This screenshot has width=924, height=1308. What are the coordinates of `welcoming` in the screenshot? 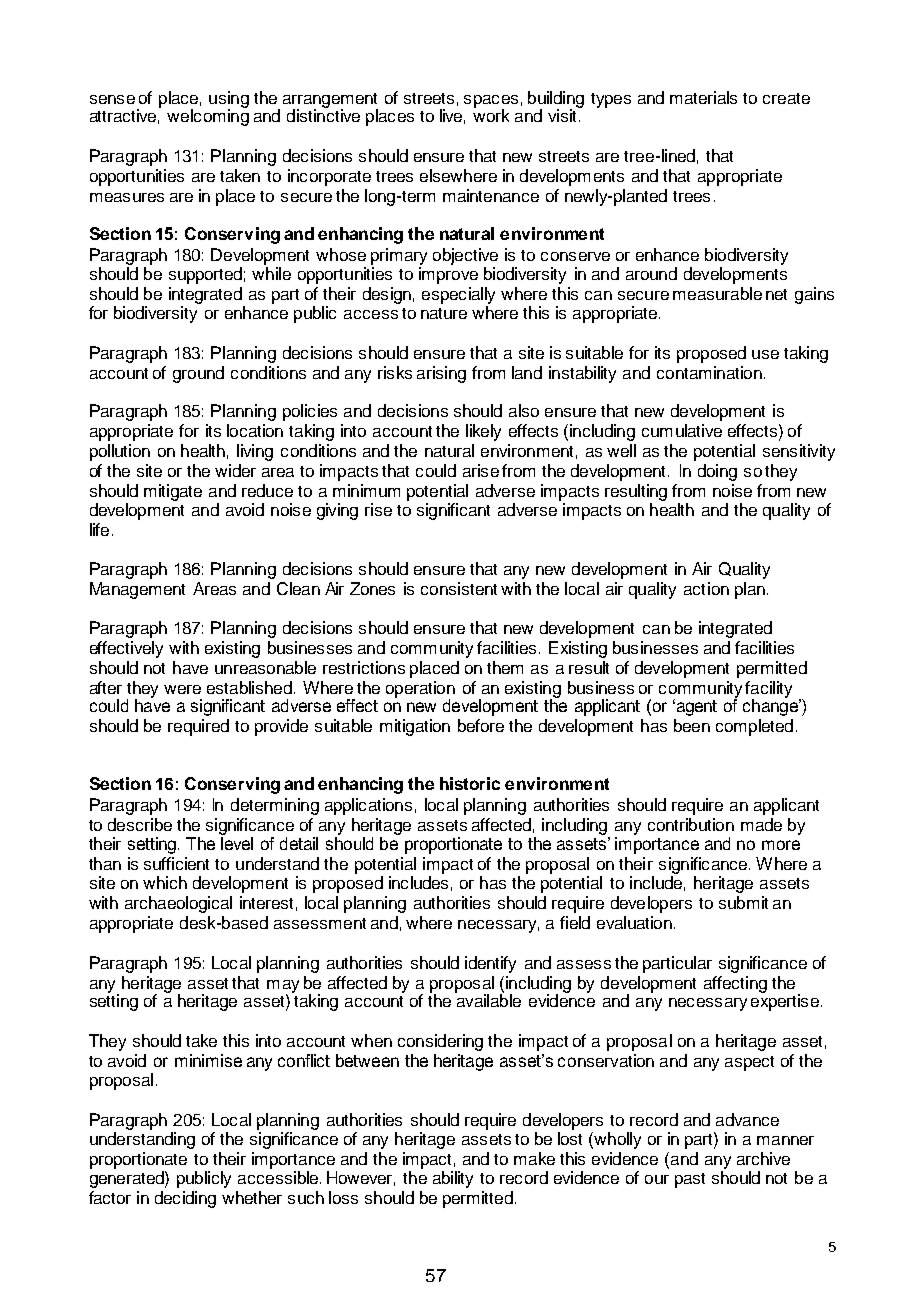 It's located at (208, 116).
